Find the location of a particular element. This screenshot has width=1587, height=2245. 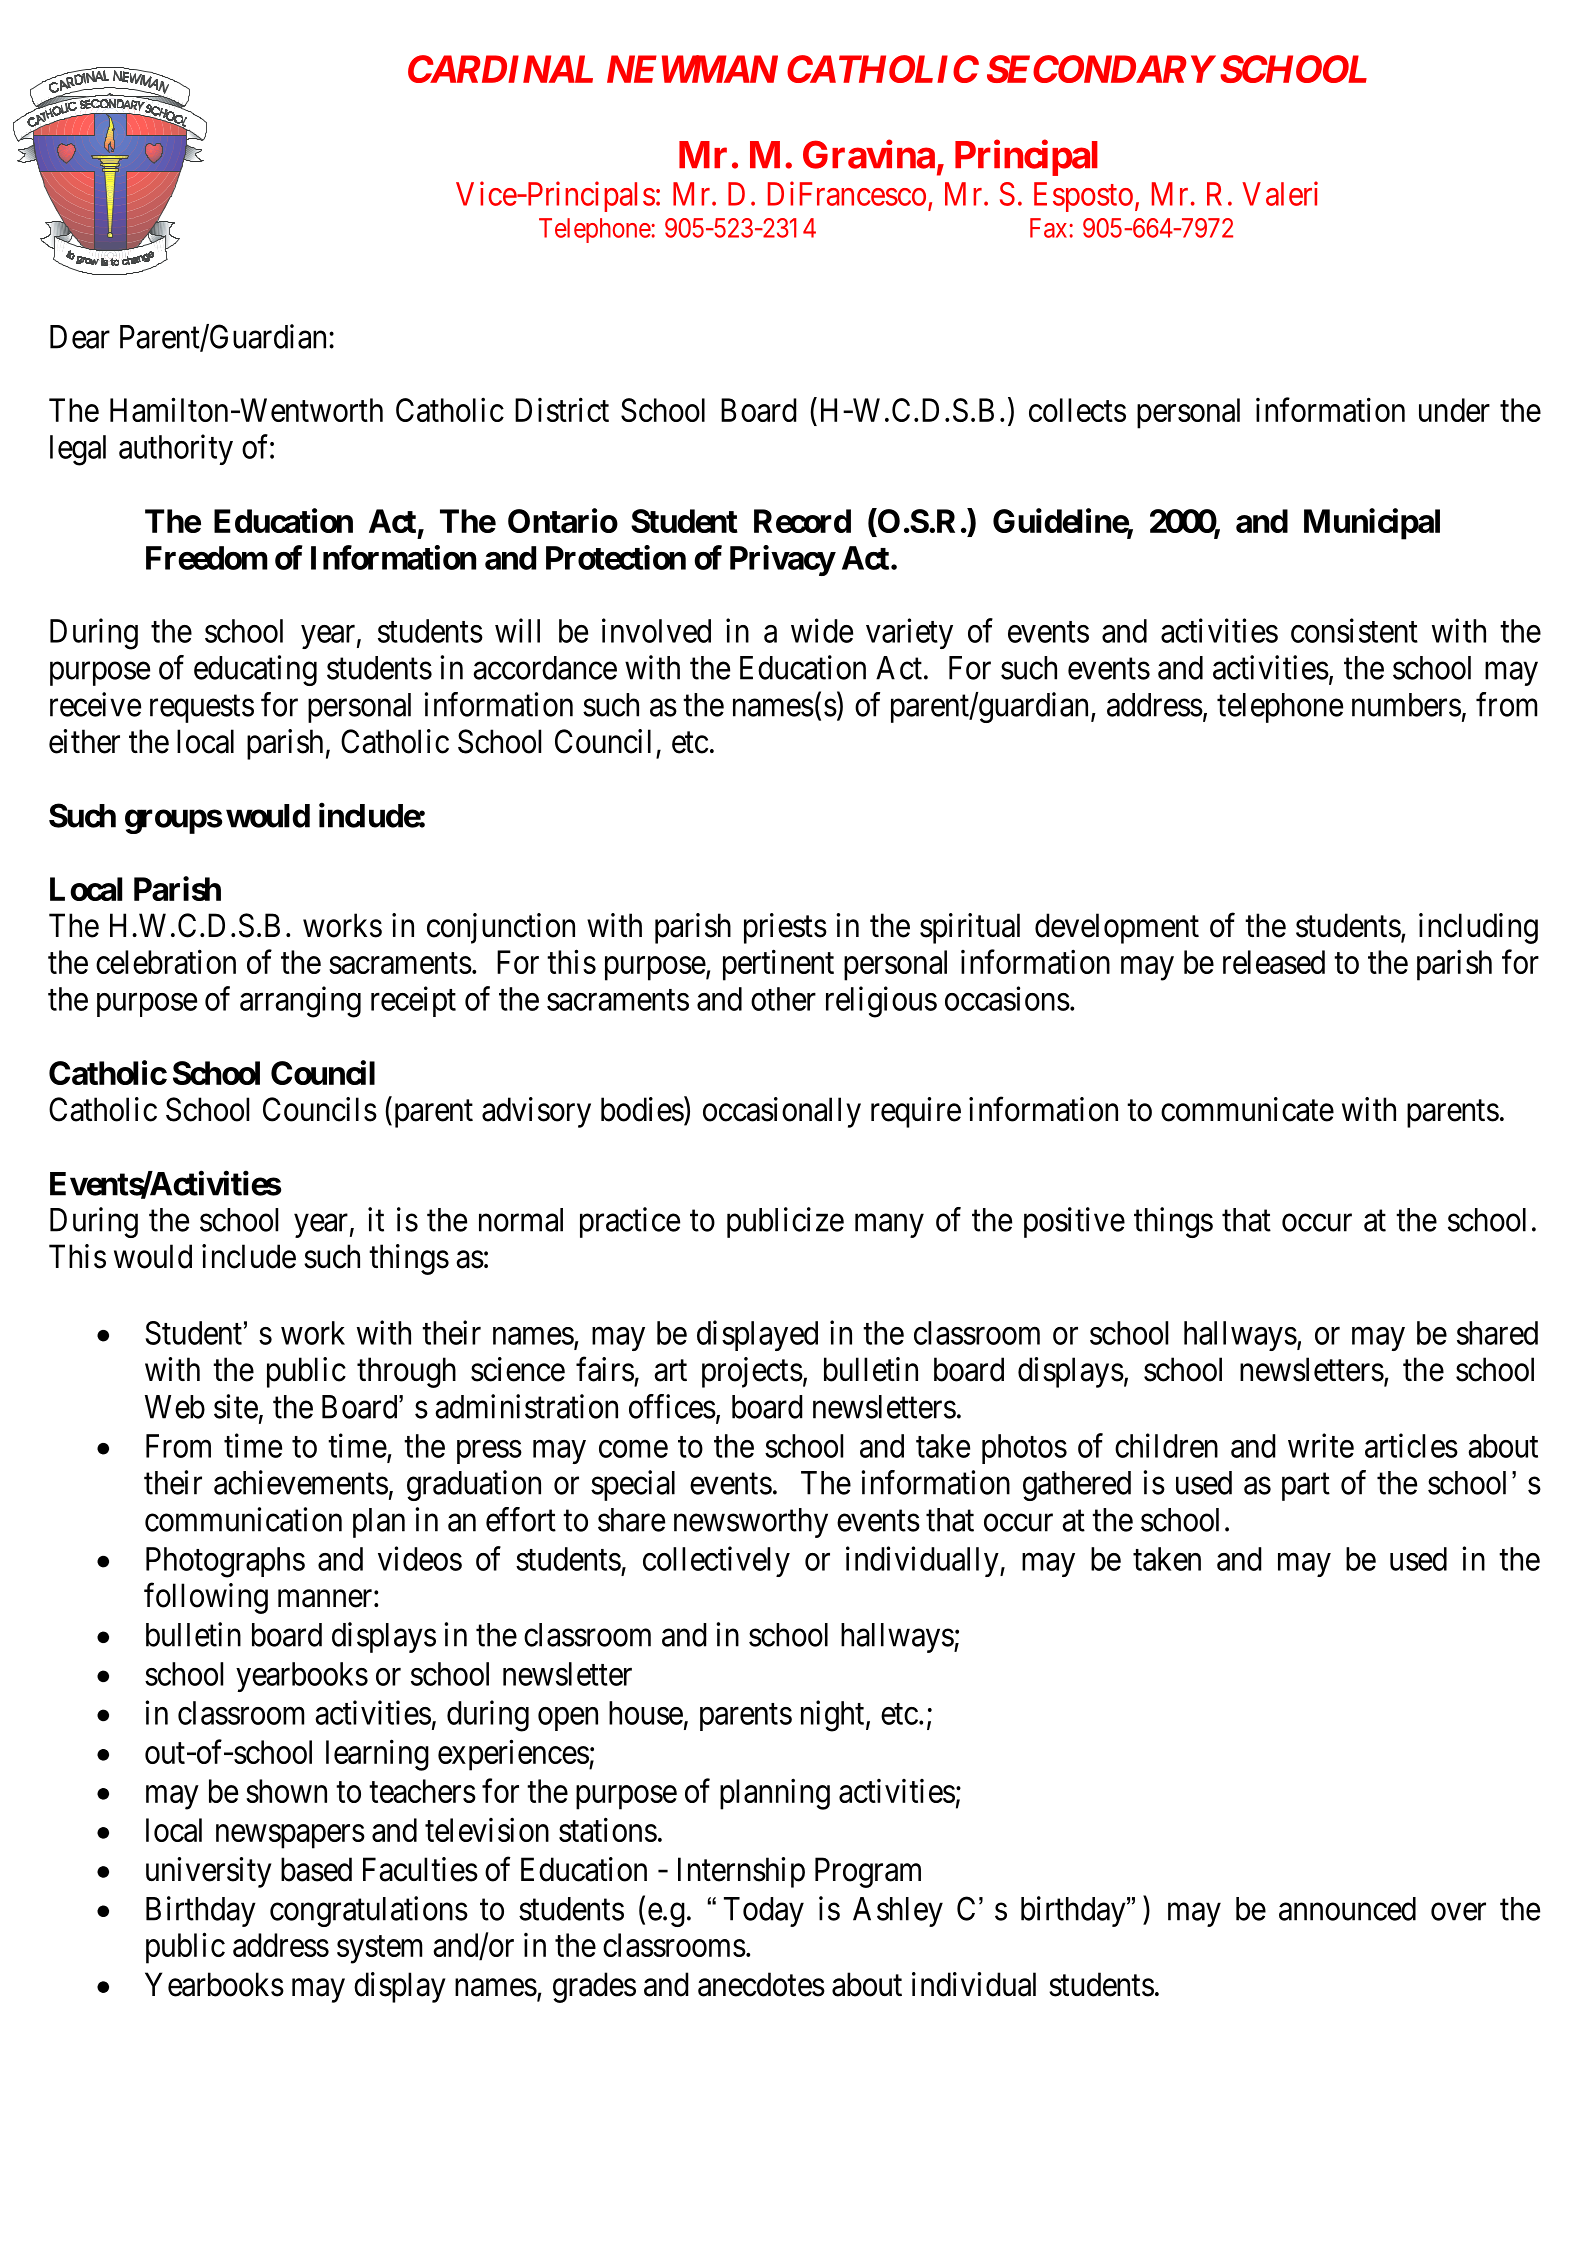

wide is located at coordinates (822, 630).
